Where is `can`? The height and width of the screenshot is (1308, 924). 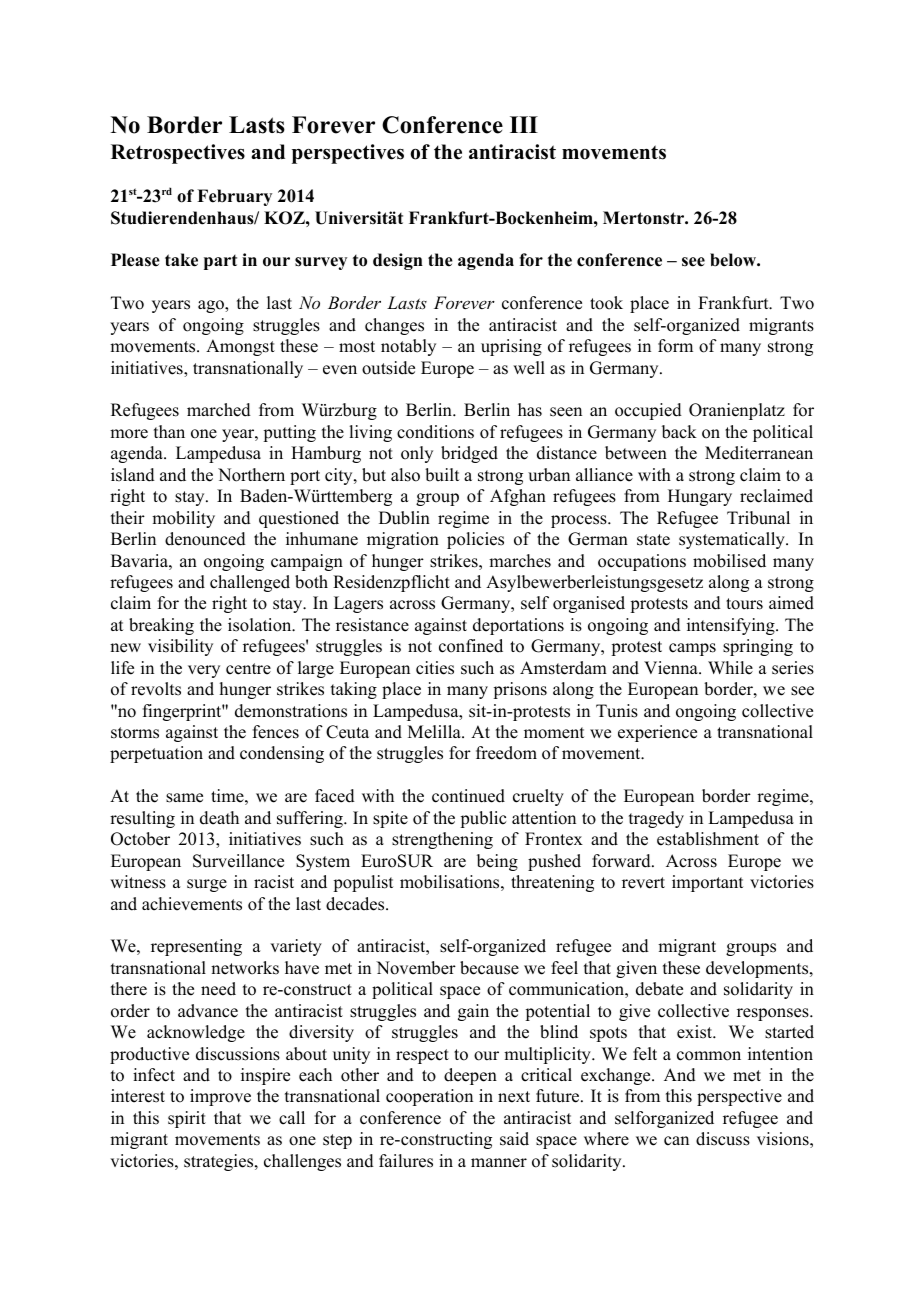 can is located at coordinates (676, 1141).
